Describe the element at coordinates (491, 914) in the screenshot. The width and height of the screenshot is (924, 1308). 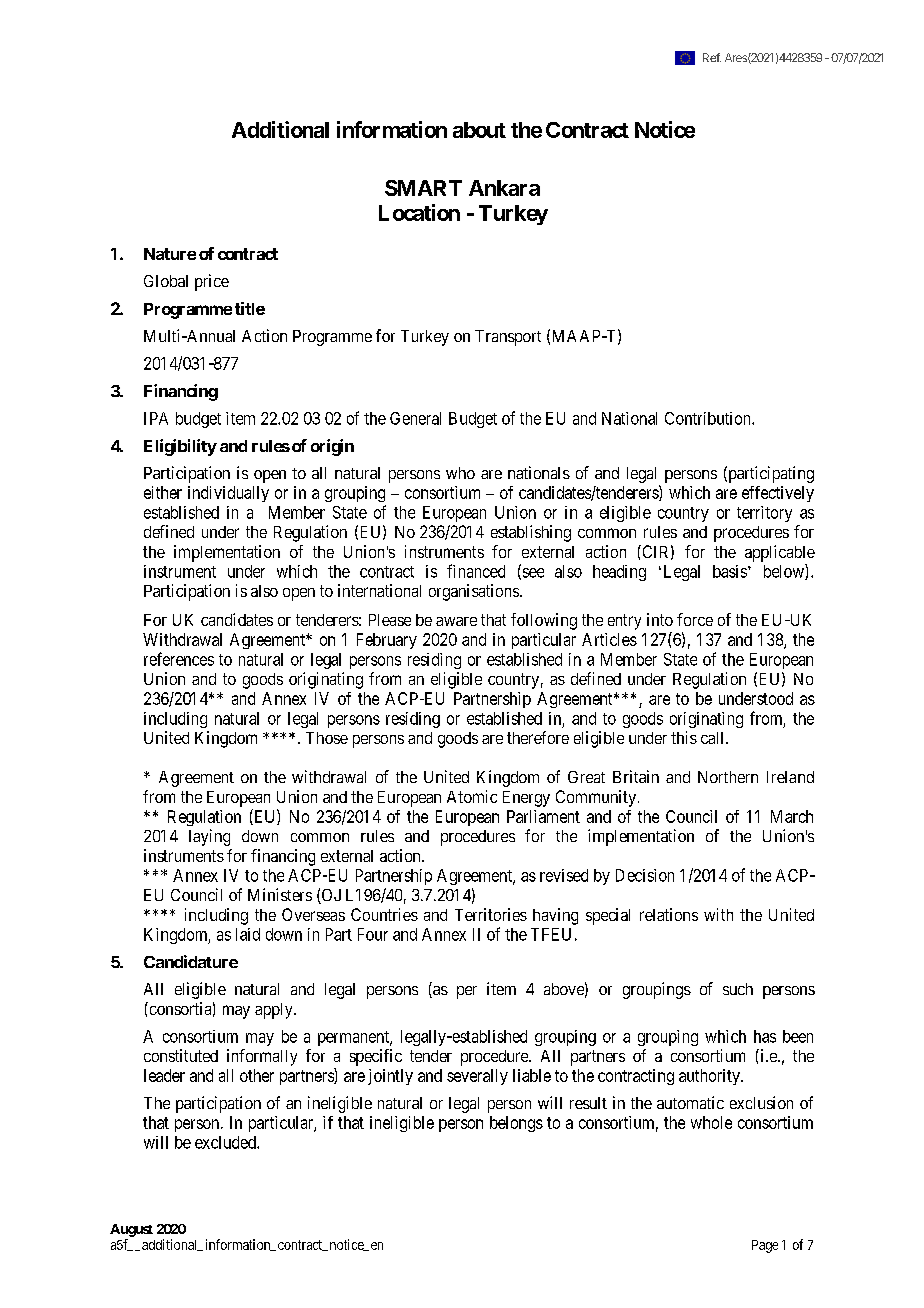
I see `Territories` at that location.
